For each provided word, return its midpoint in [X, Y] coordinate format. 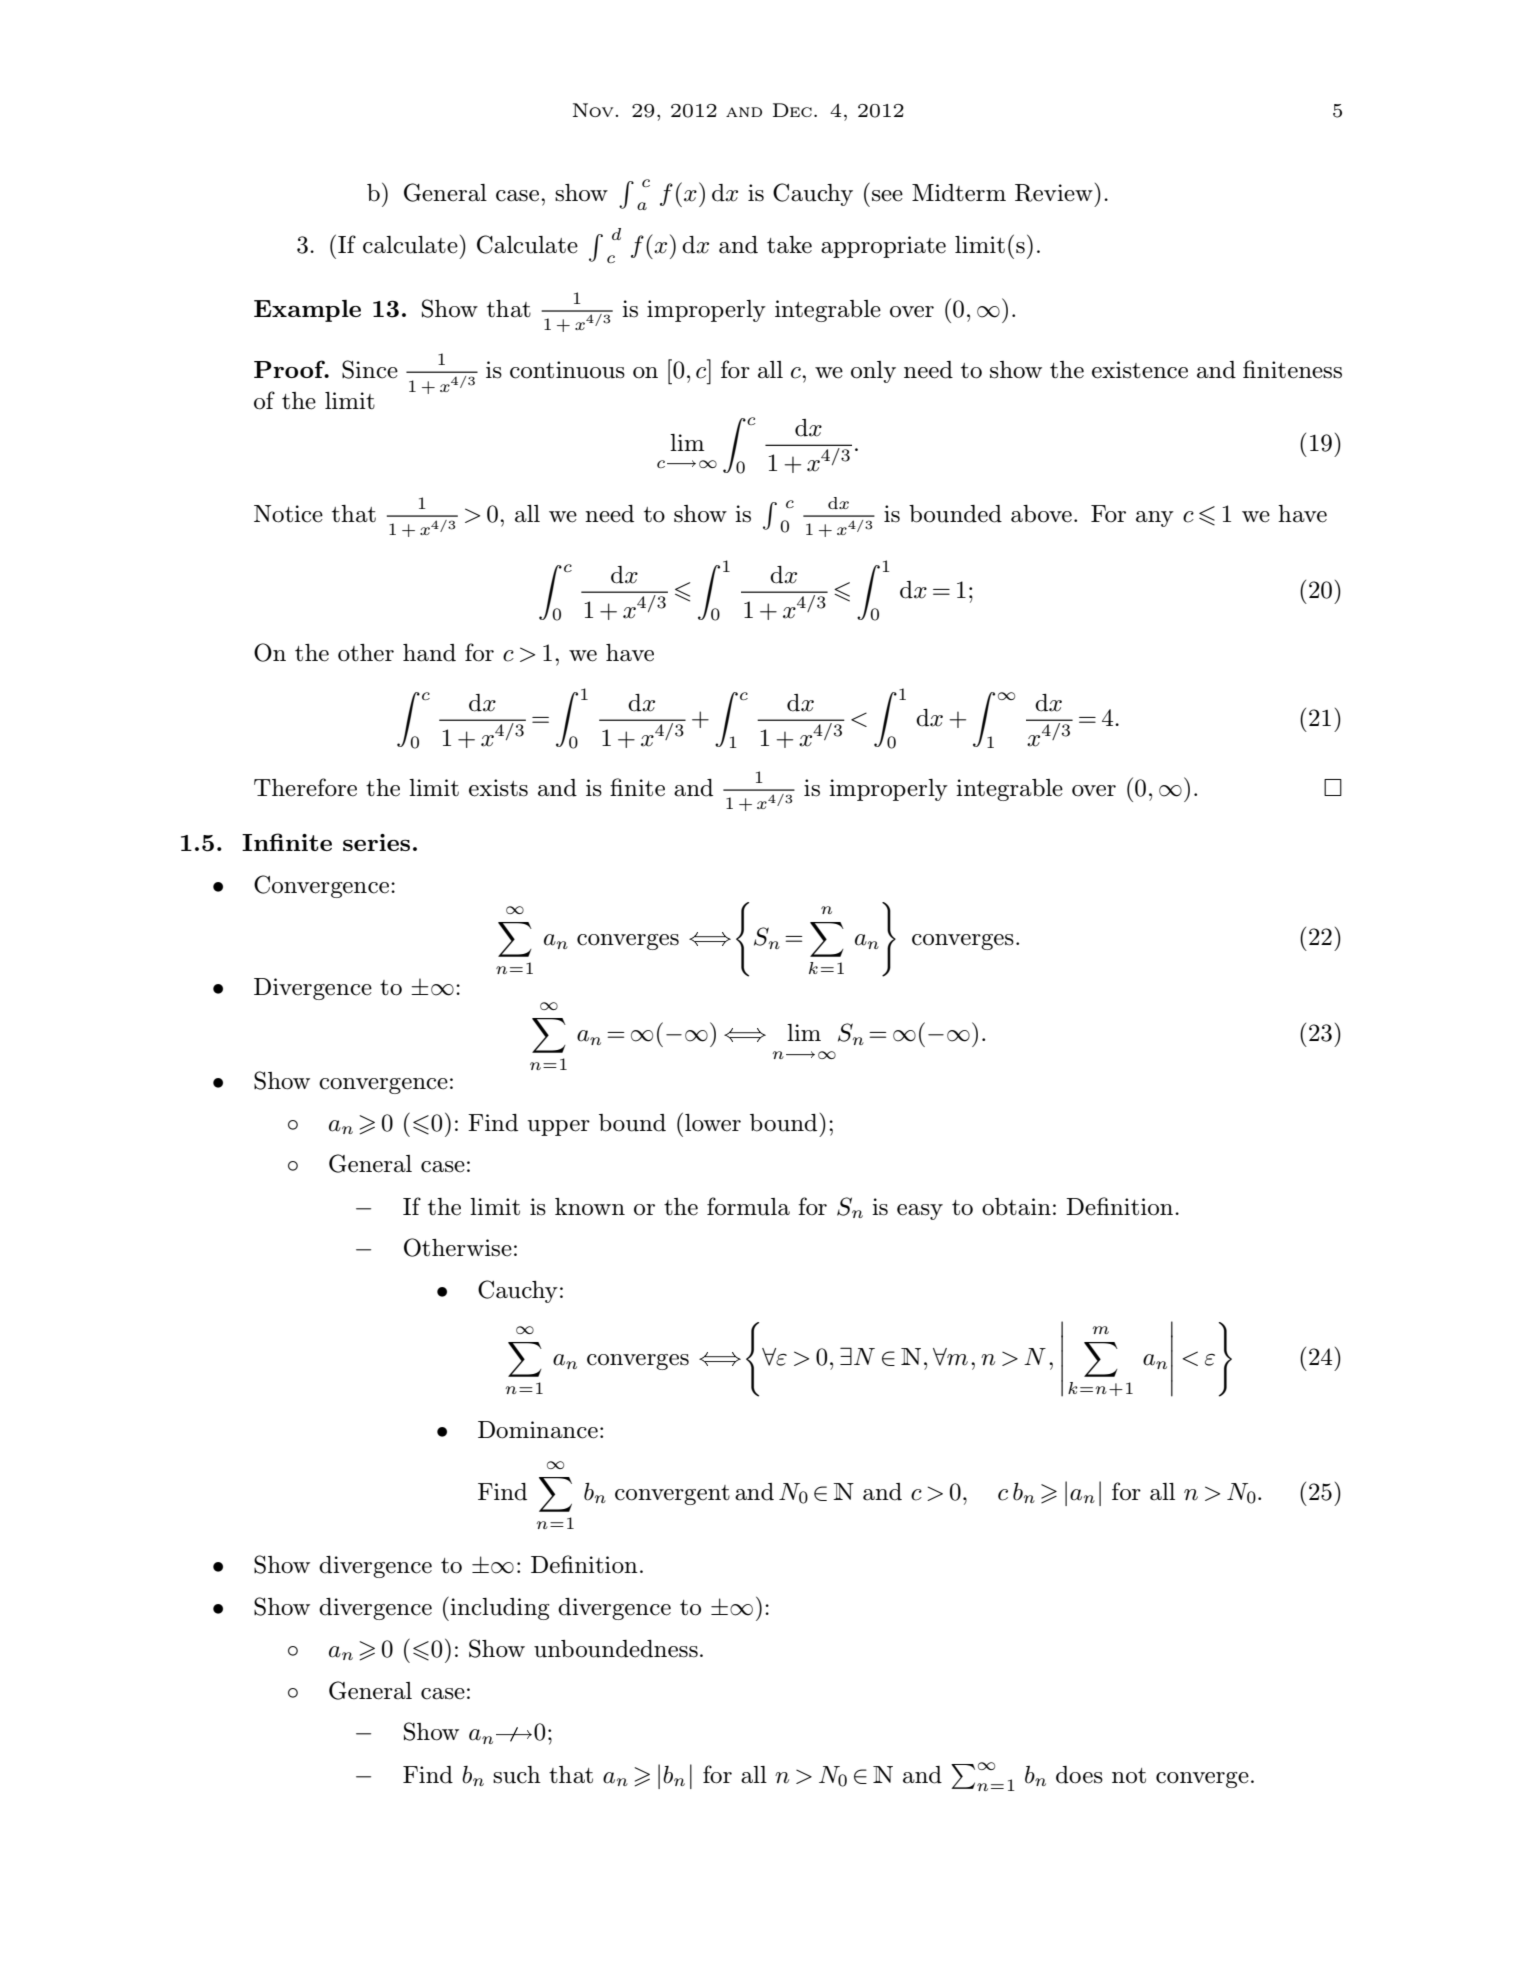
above [1041, 514]
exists [498, 788]
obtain [1016, 1207]
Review [1054, 193]
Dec [792, 110]
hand [429, 653]
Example [307, 311]
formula [748, 1206]
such [517, 1775]
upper [558, 1128]
